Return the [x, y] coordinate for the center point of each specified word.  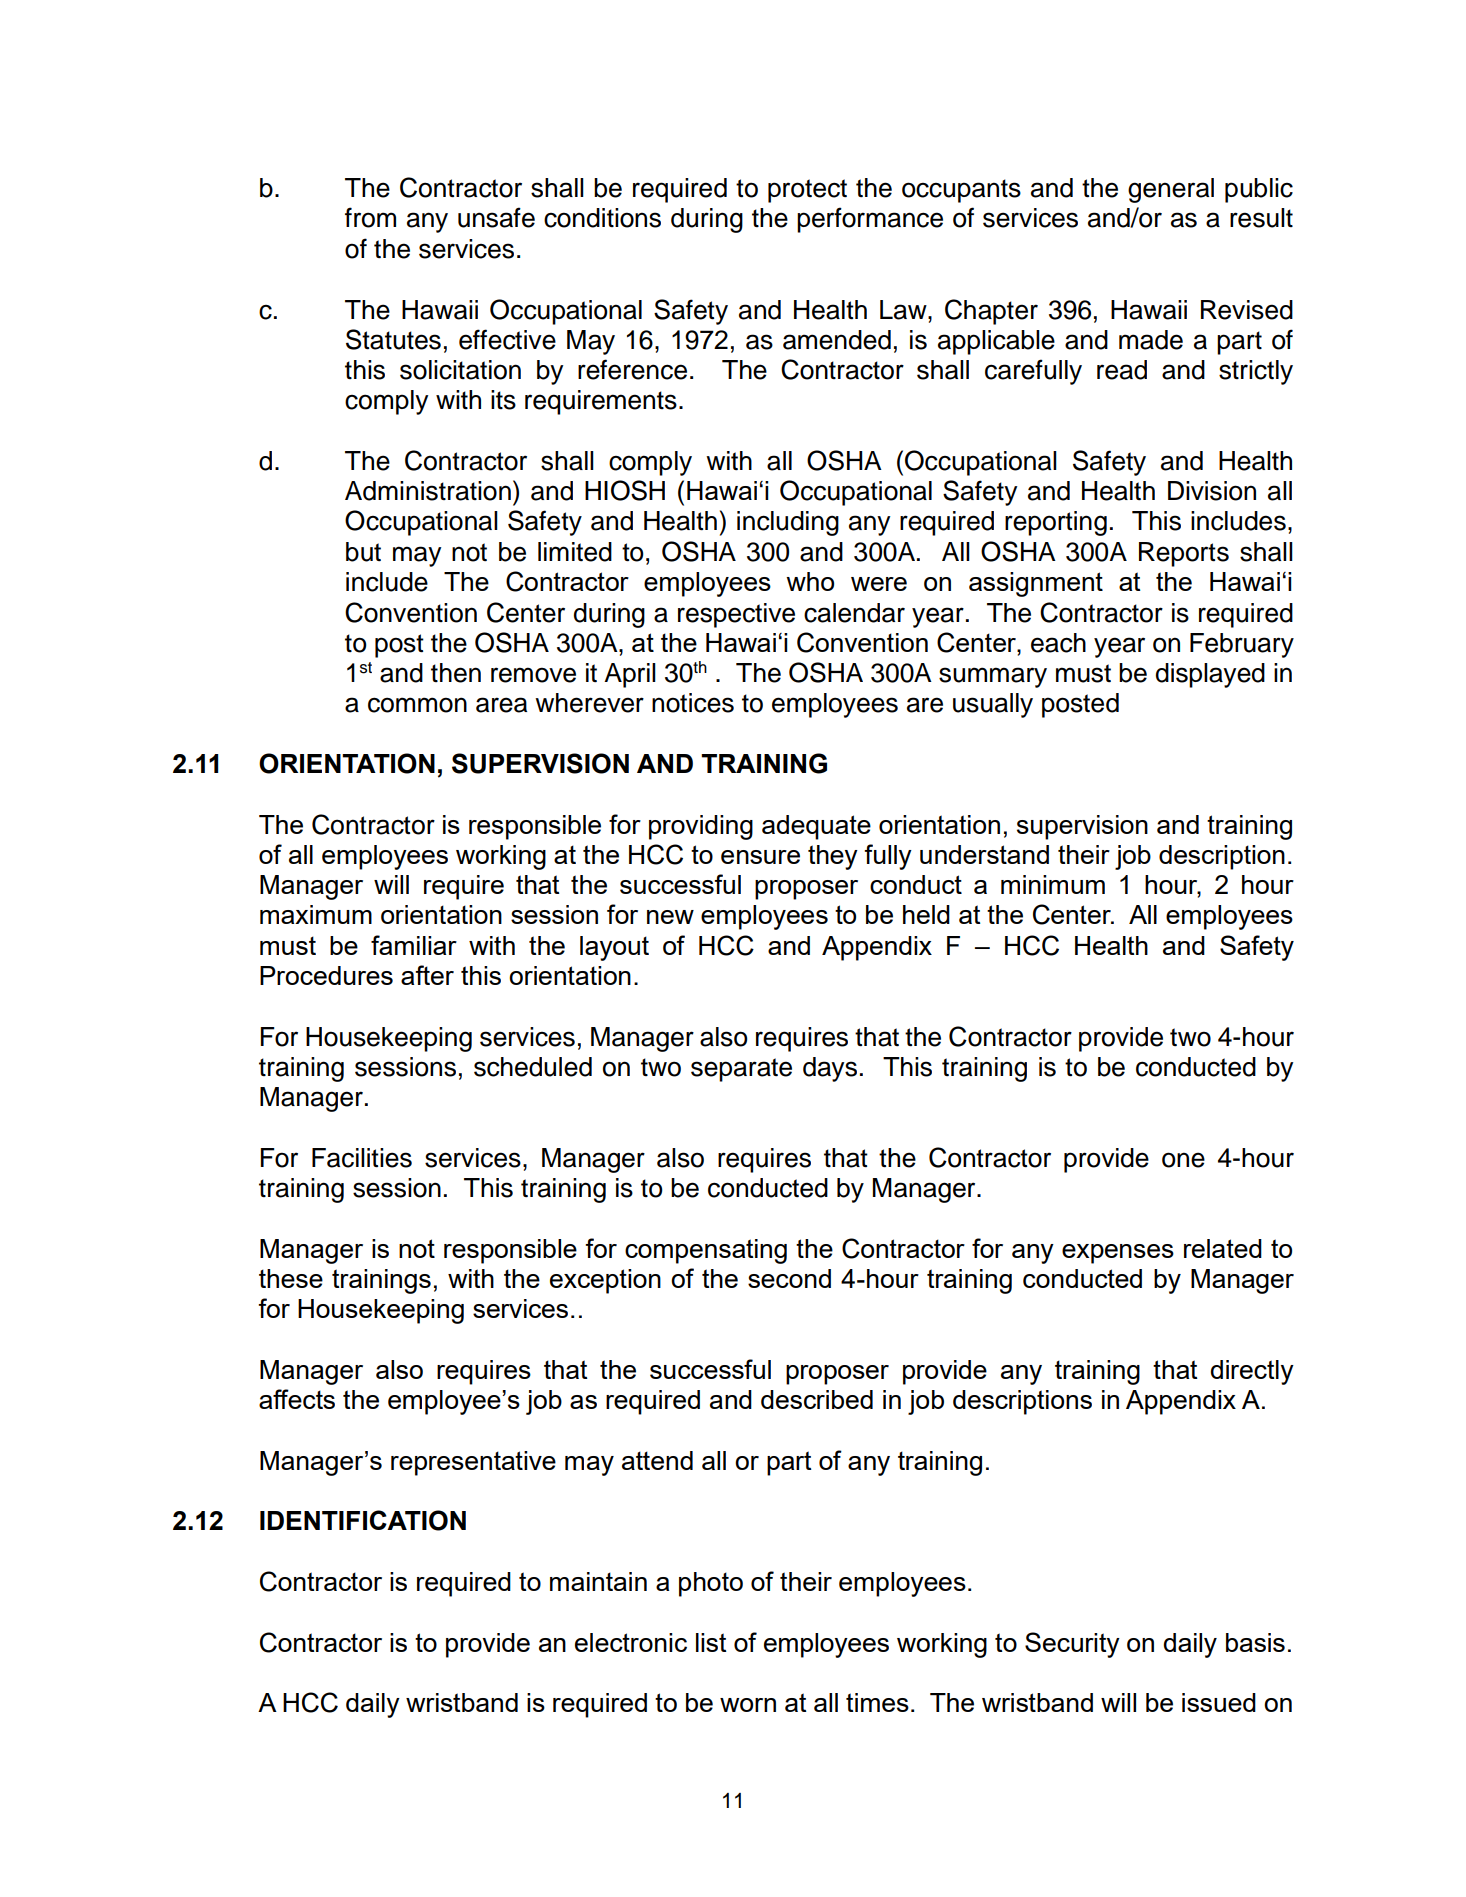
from [370, 217]
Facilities [362, 1158]
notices [693, 703]
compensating [706, 1251]
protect [807, 191]
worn [748, 1705]
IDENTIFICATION [363, 1520]
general [1171, 190]
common [417, 705]
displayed [1210, 675]
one [1183, 1160]
